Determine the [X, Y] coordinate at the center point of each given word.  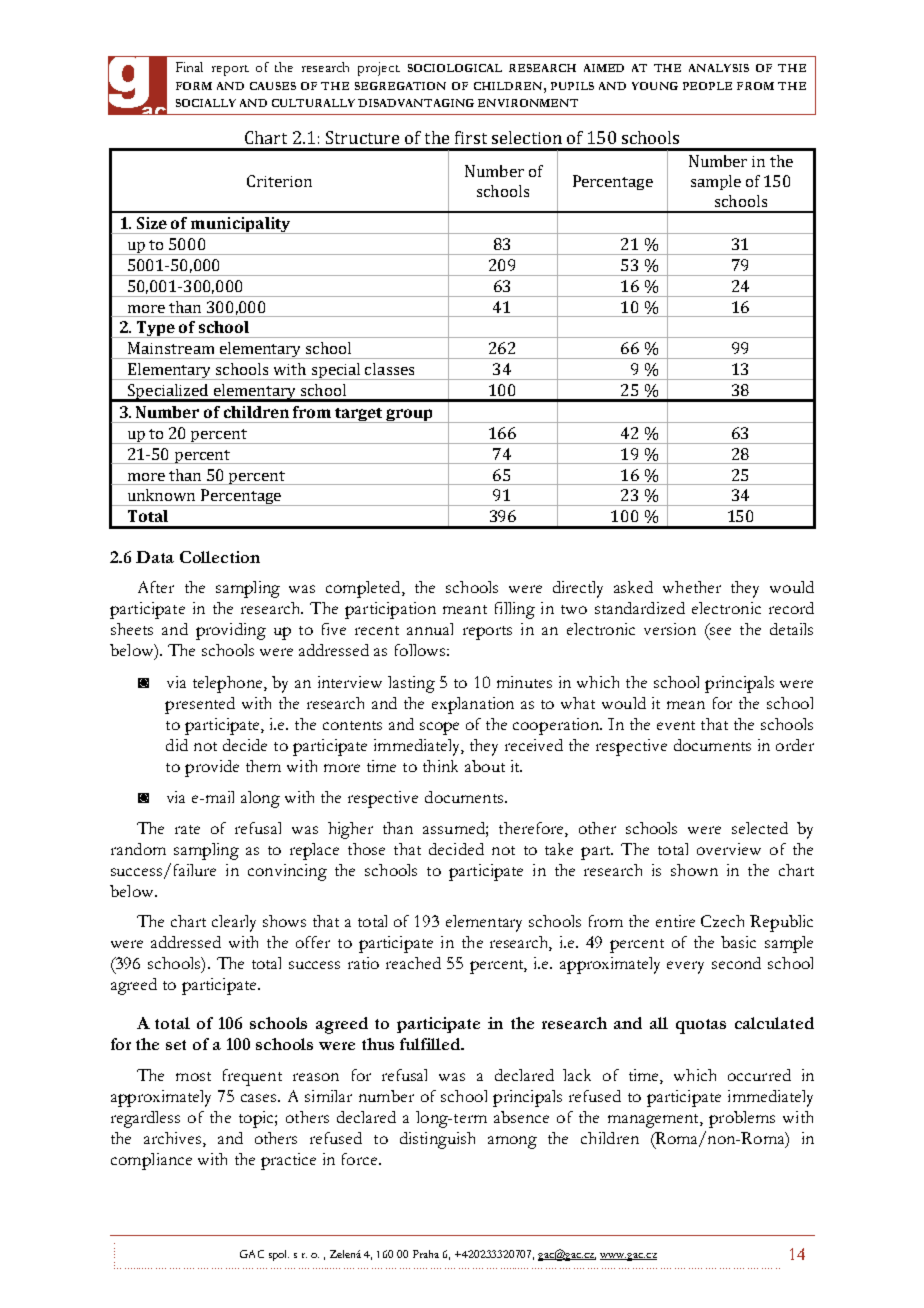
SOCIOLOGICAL [455, 68]
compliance [151, 1161]
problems [742, 1119]
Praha [426, 1254]
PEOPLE [707, 86]
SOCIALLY [206, 103]
